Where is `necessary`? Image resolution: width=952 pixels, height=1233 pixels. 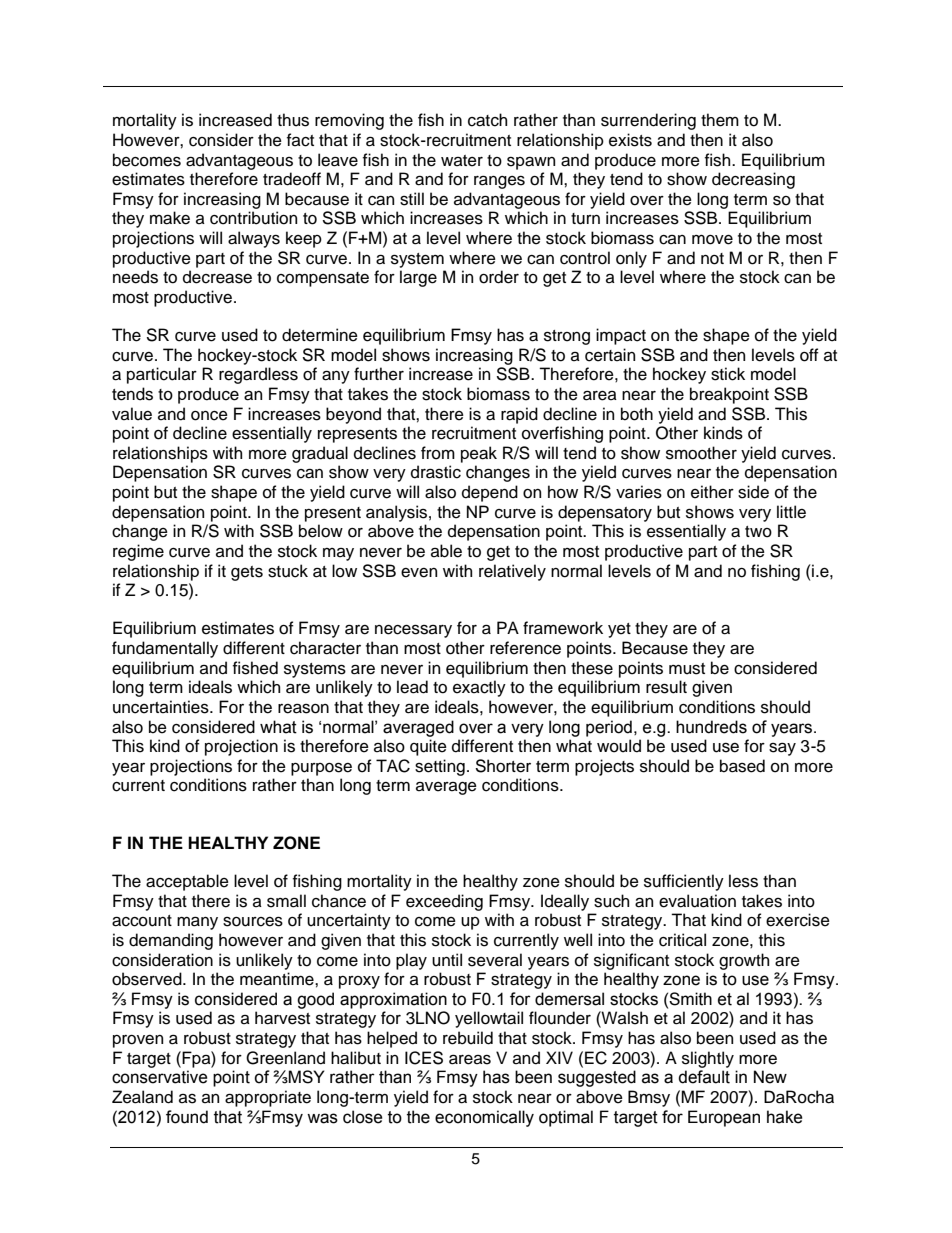 necessary is located at coordinates (413, 631).
